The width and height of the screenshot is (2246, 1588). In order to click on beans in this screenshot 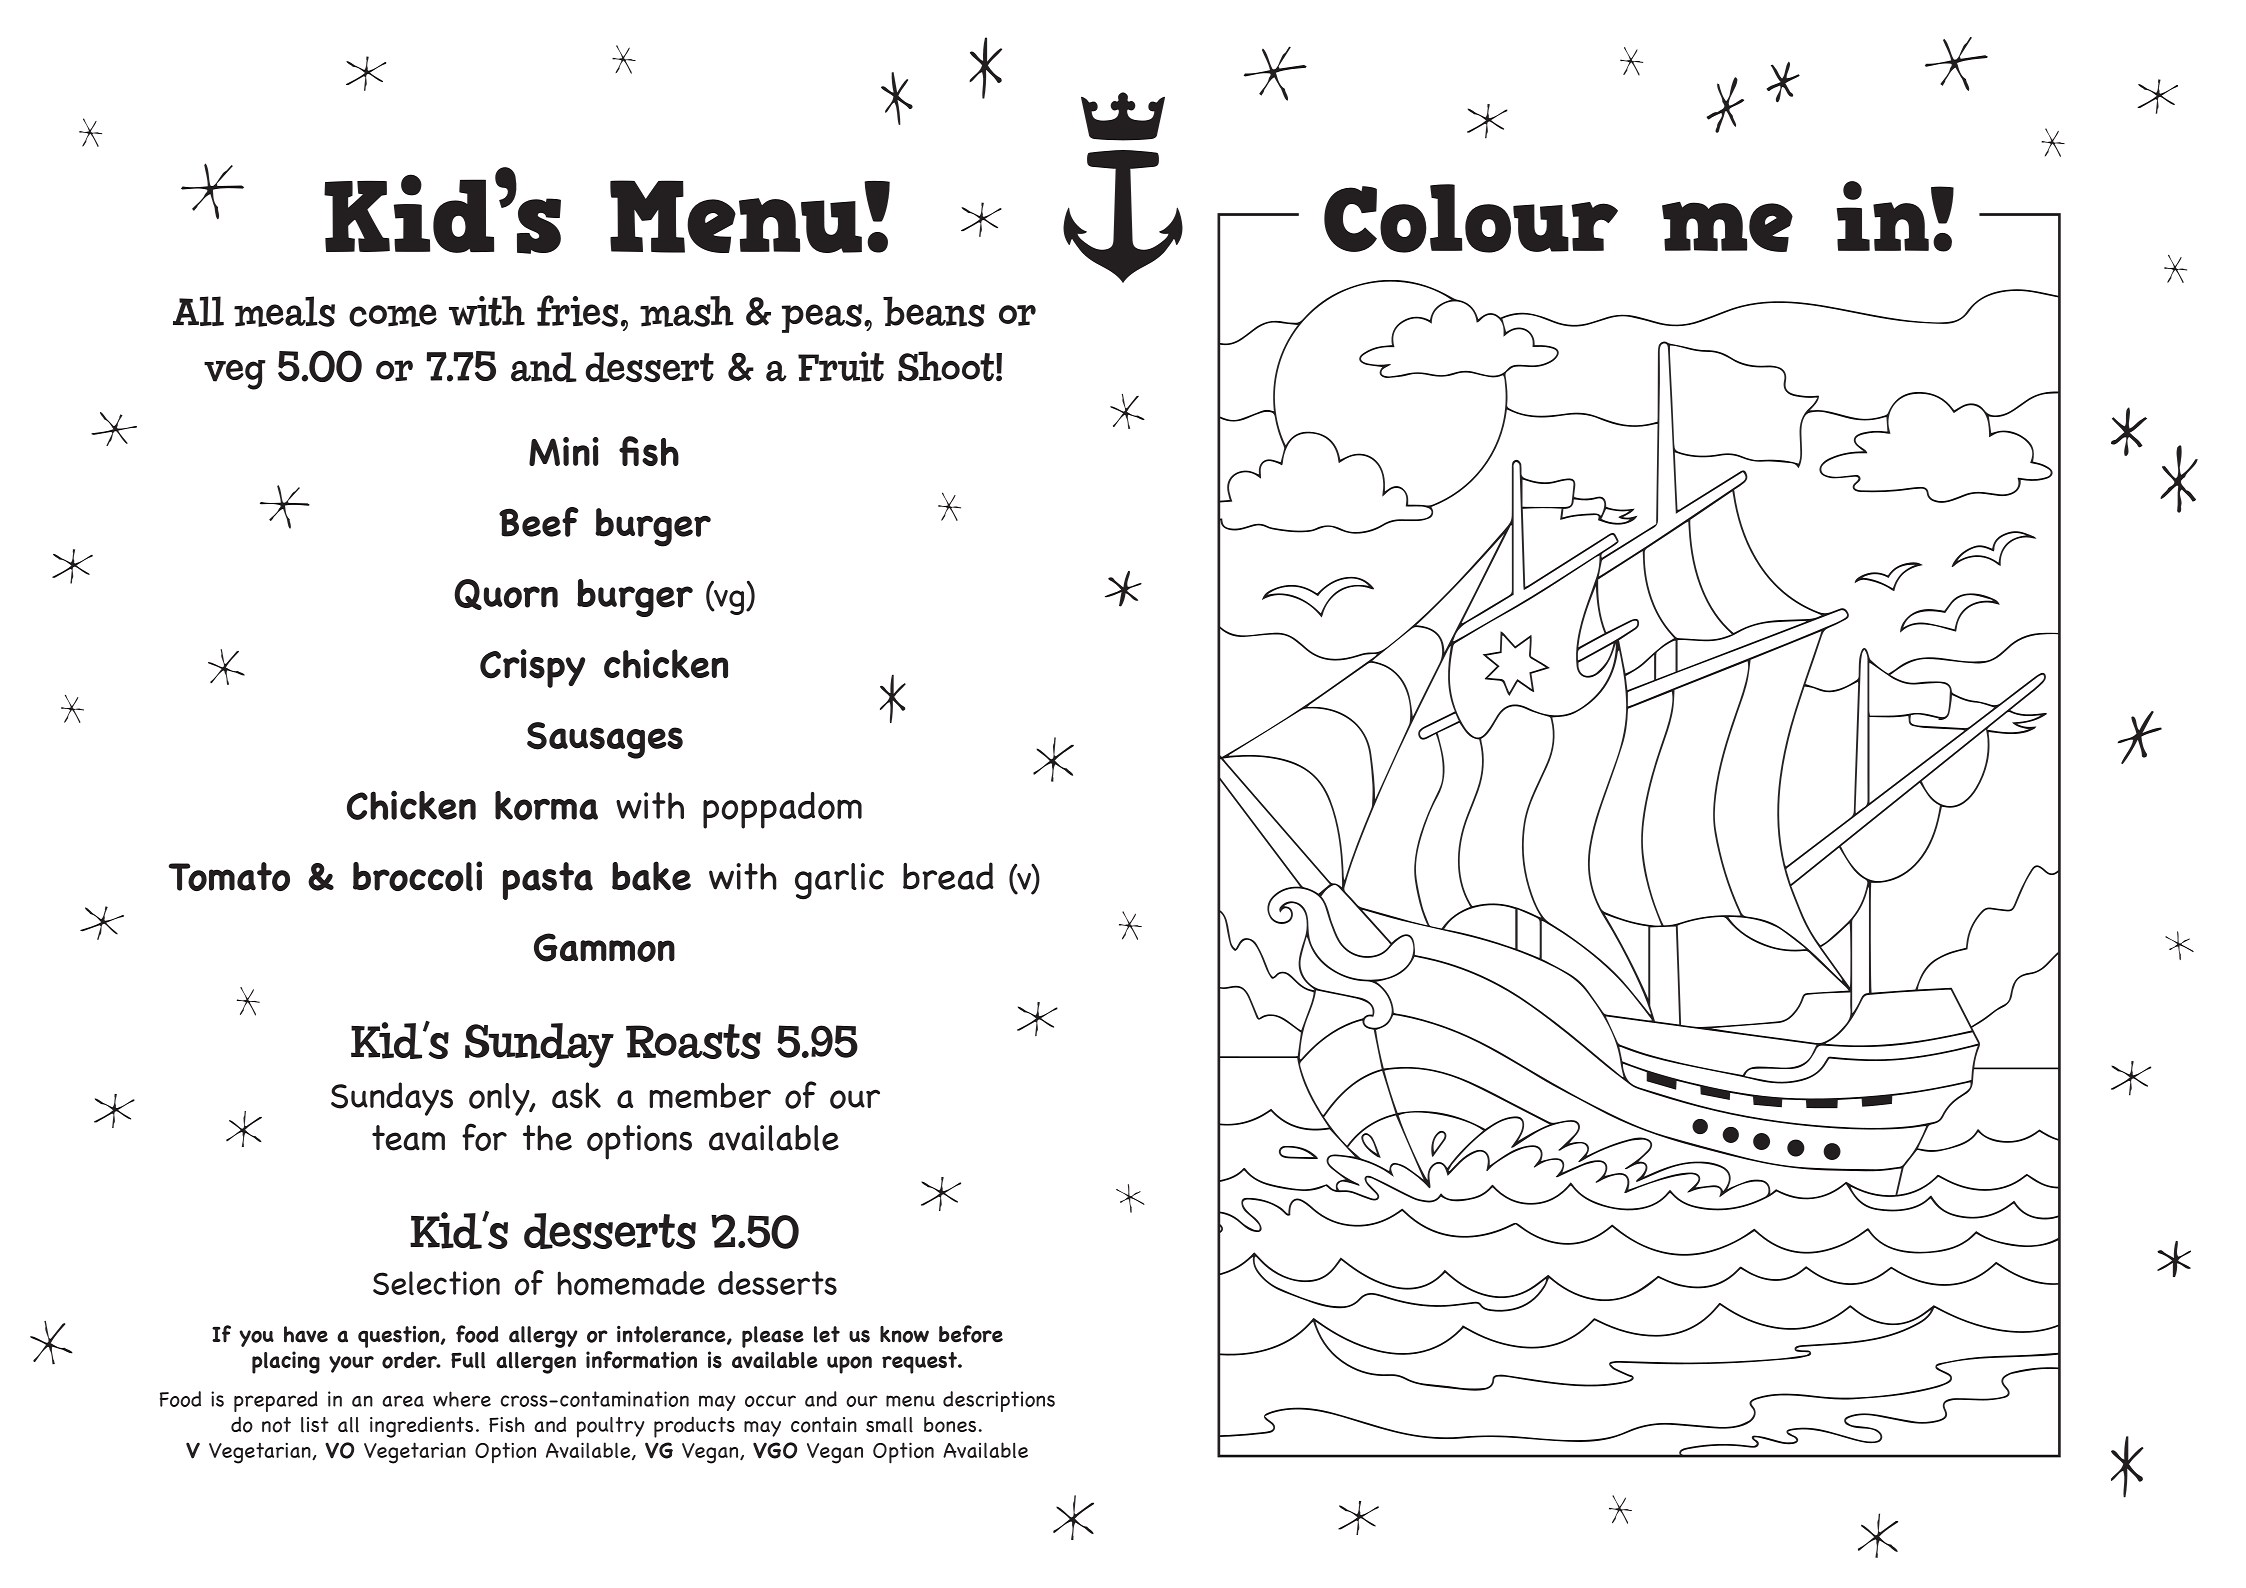, I will do `click(934, 311)`.
